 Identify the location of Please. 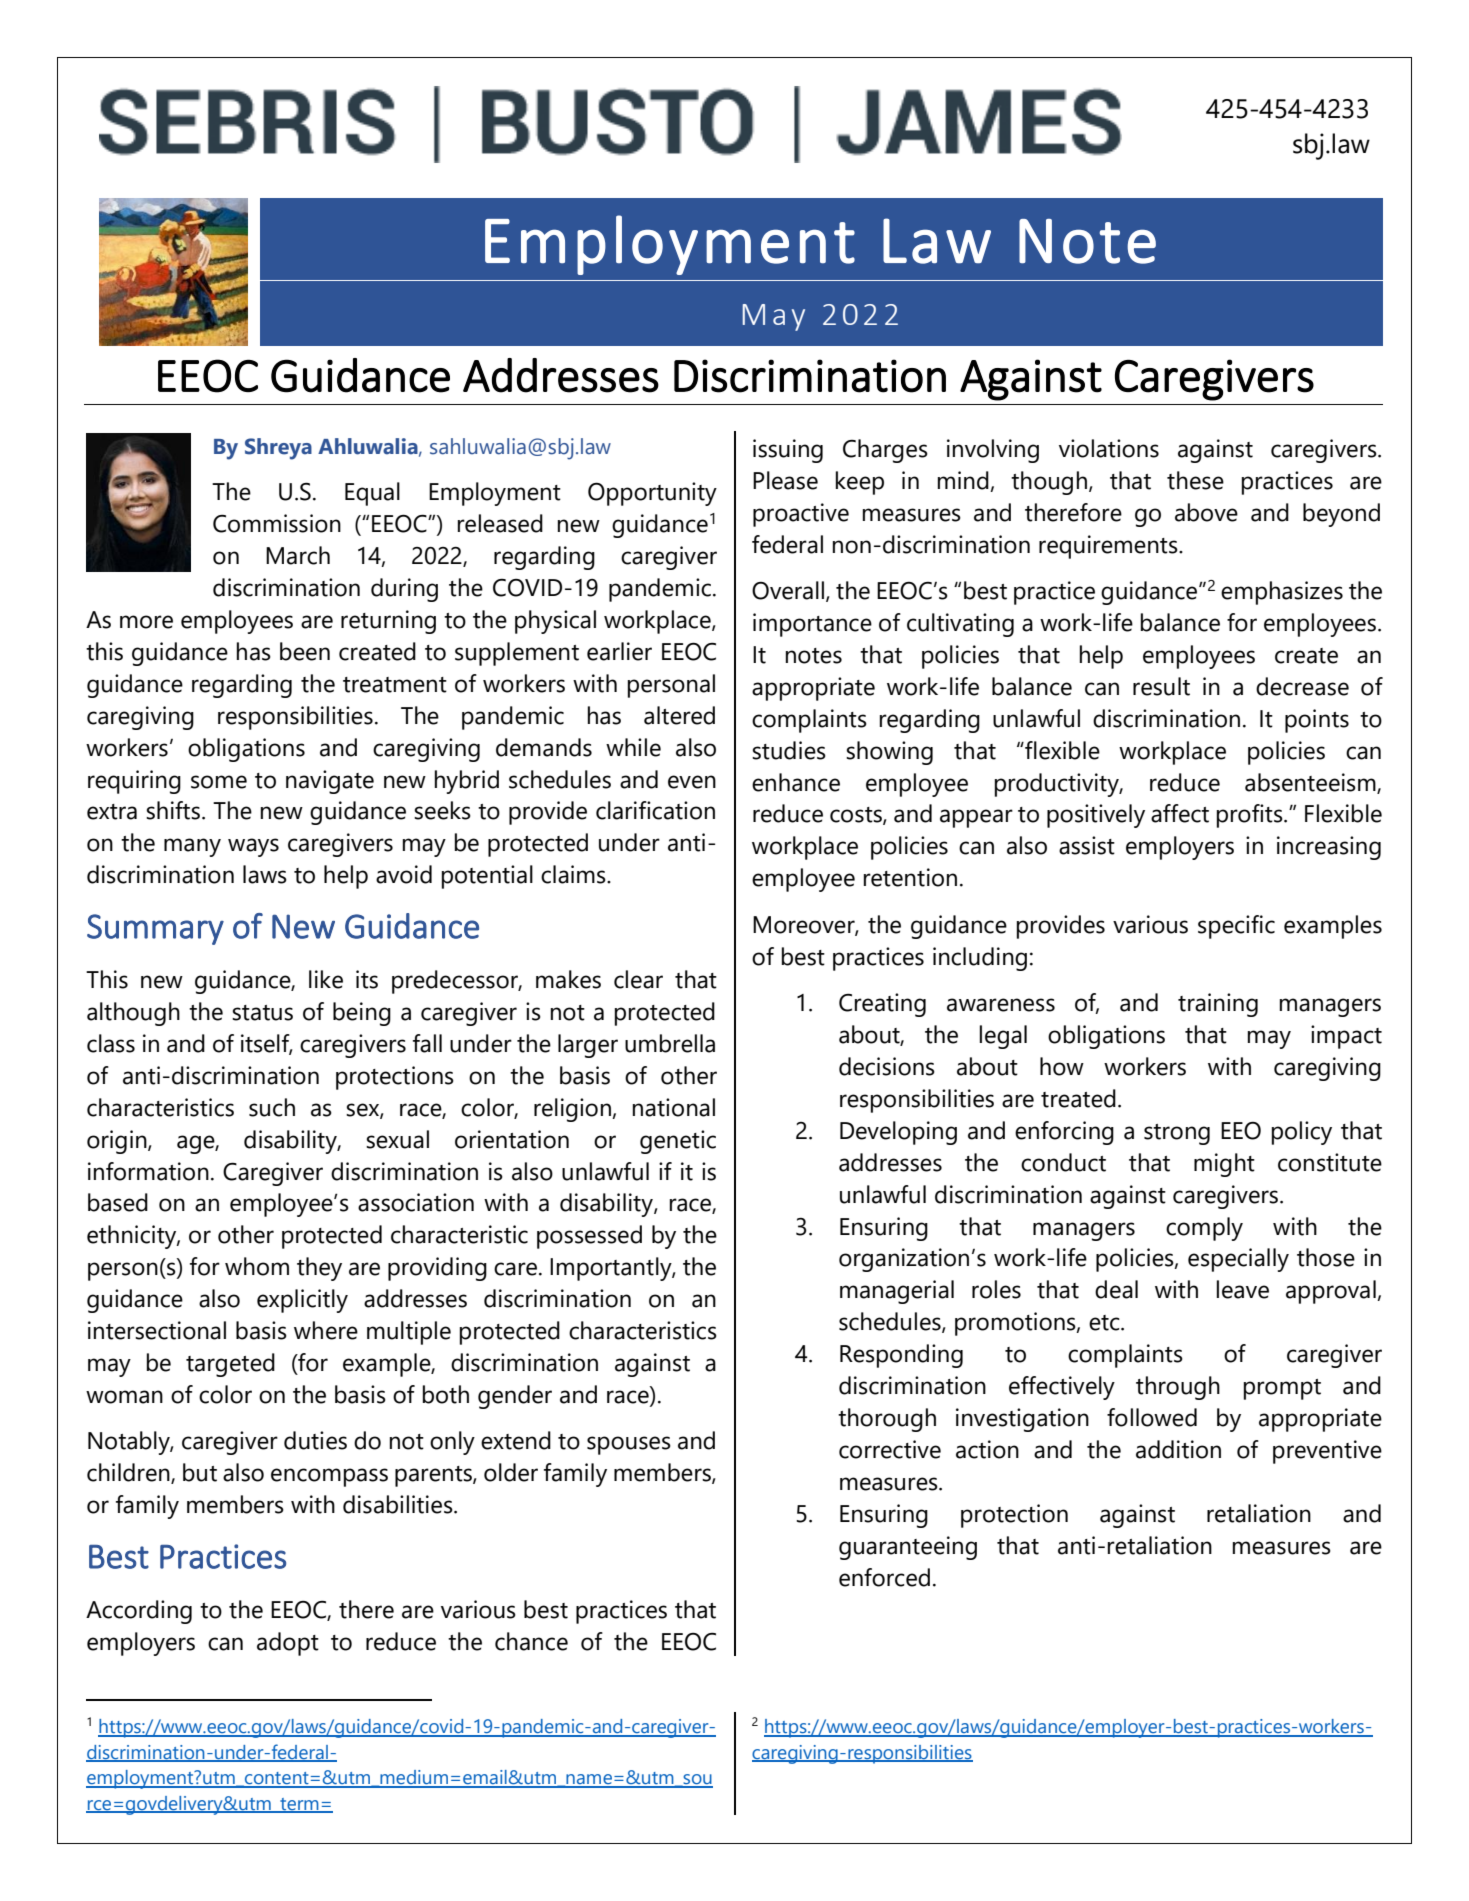
(785, 480).
